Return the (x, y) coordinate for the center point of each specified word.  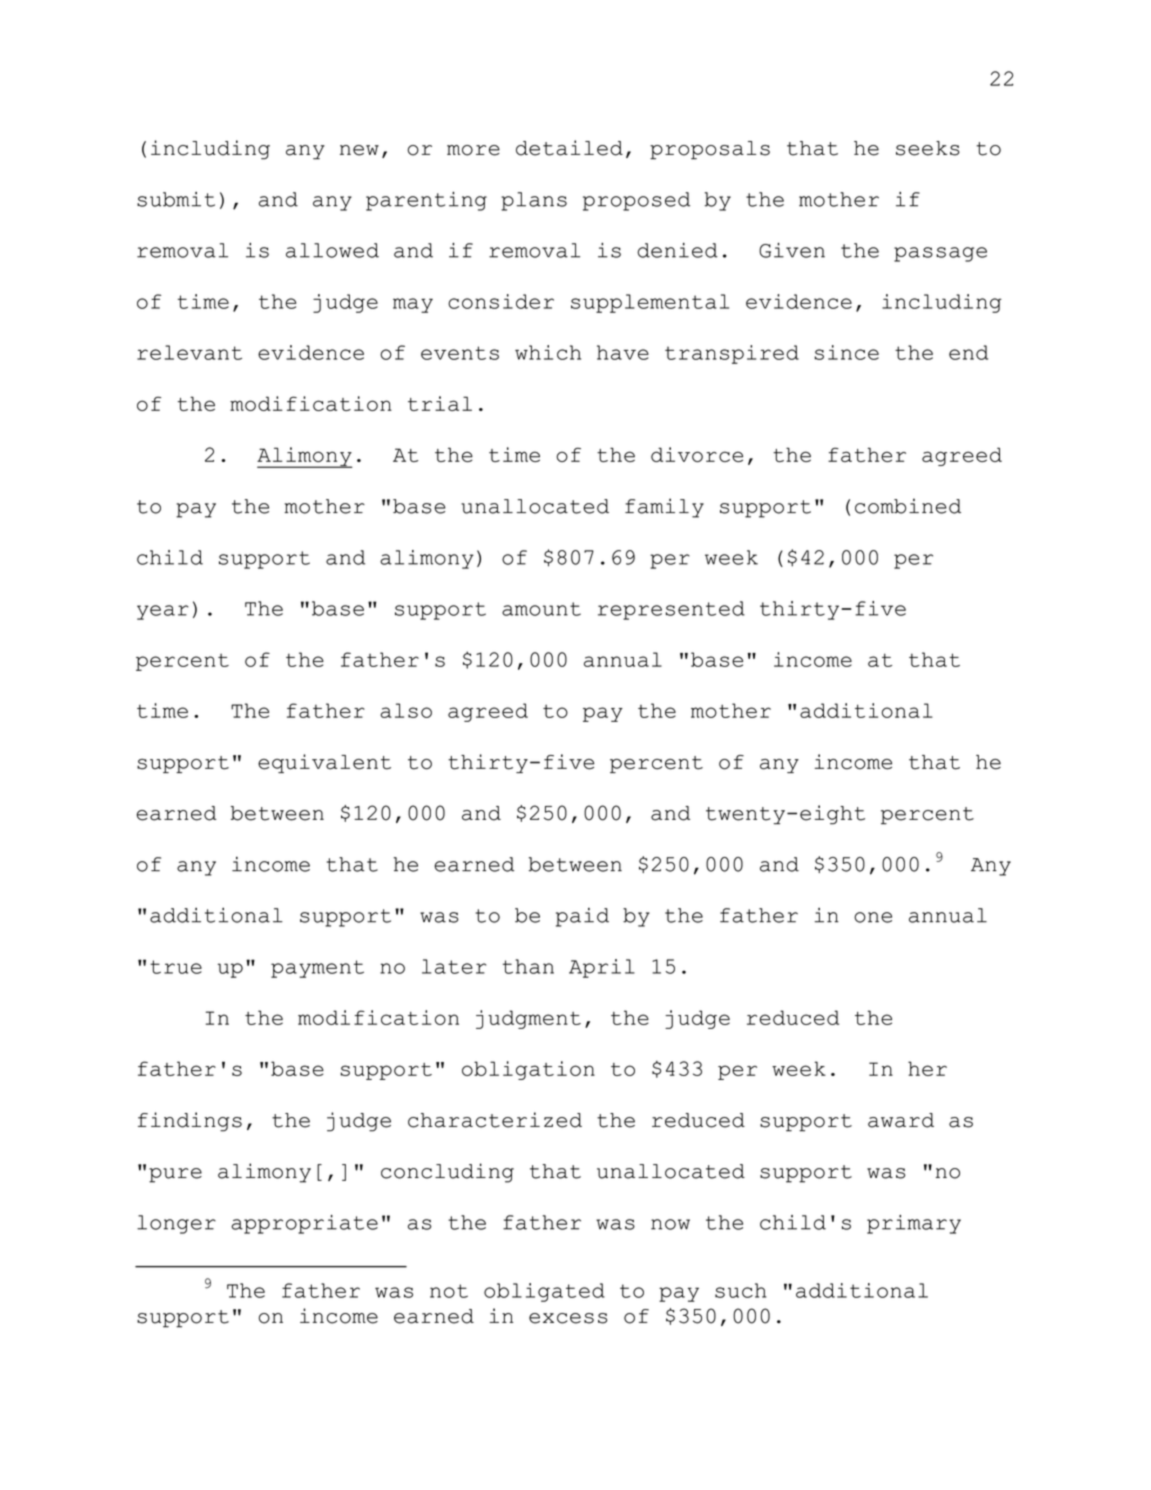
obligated (544, 1292)
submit (176, 199)
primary (914, 1224)
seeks (928, 148)
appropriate (304, 1224)
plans (534, 201)
